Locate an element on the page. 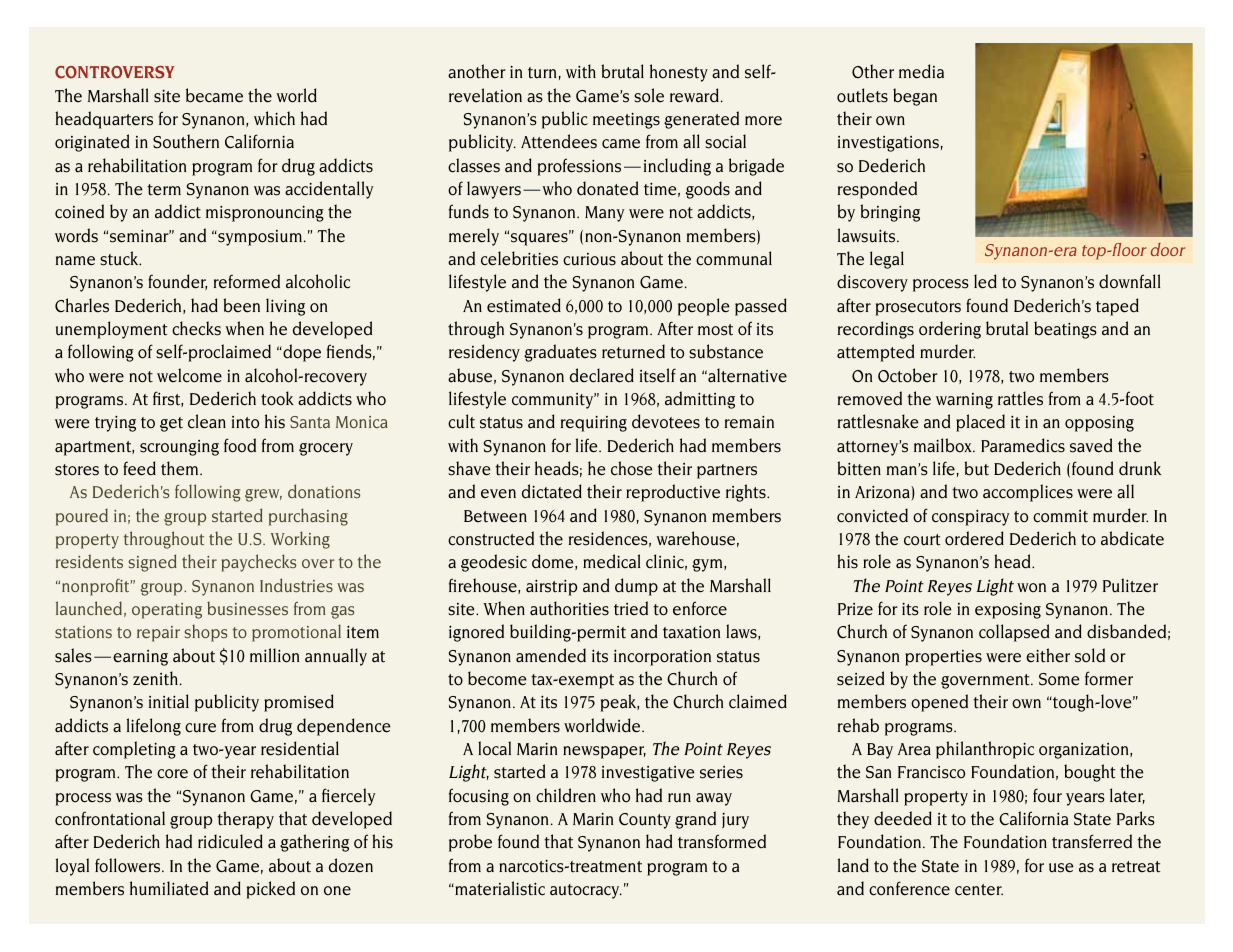 Image resolution: width=1233 pixels, height=952 pixels. graduates is located at coordinates (560, 353).
